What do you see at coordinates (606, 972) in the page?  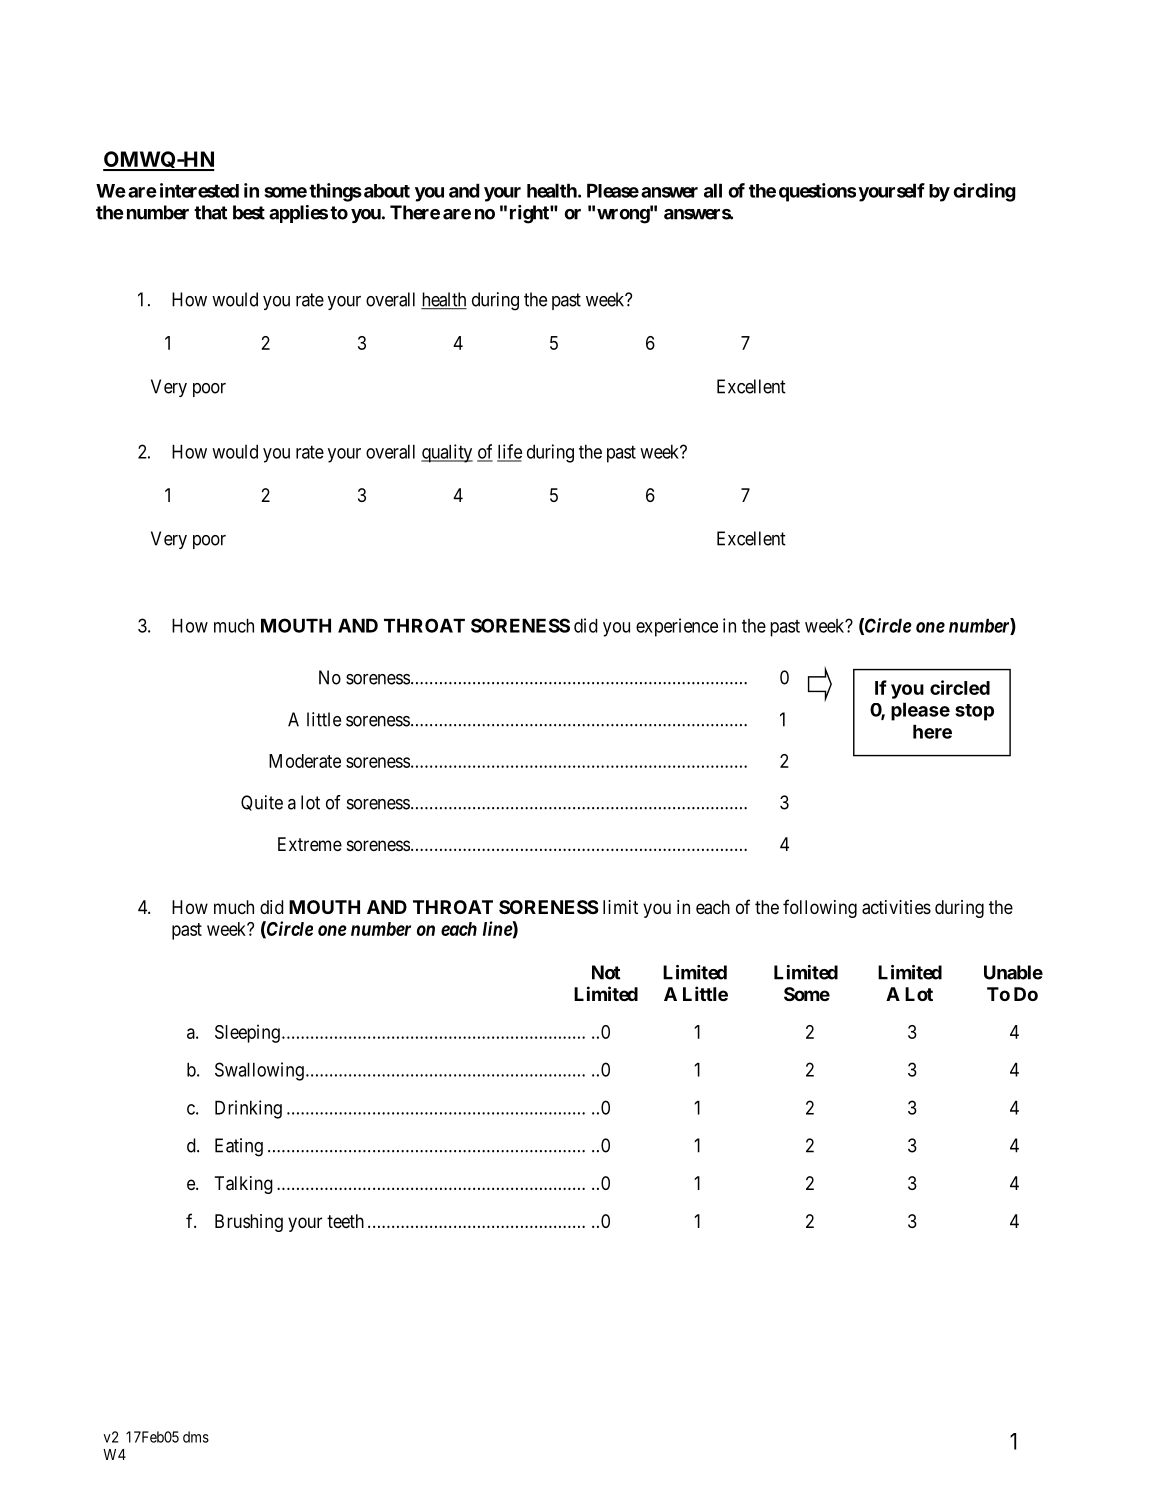 I see `Not` at bounding box center [606, 972].
